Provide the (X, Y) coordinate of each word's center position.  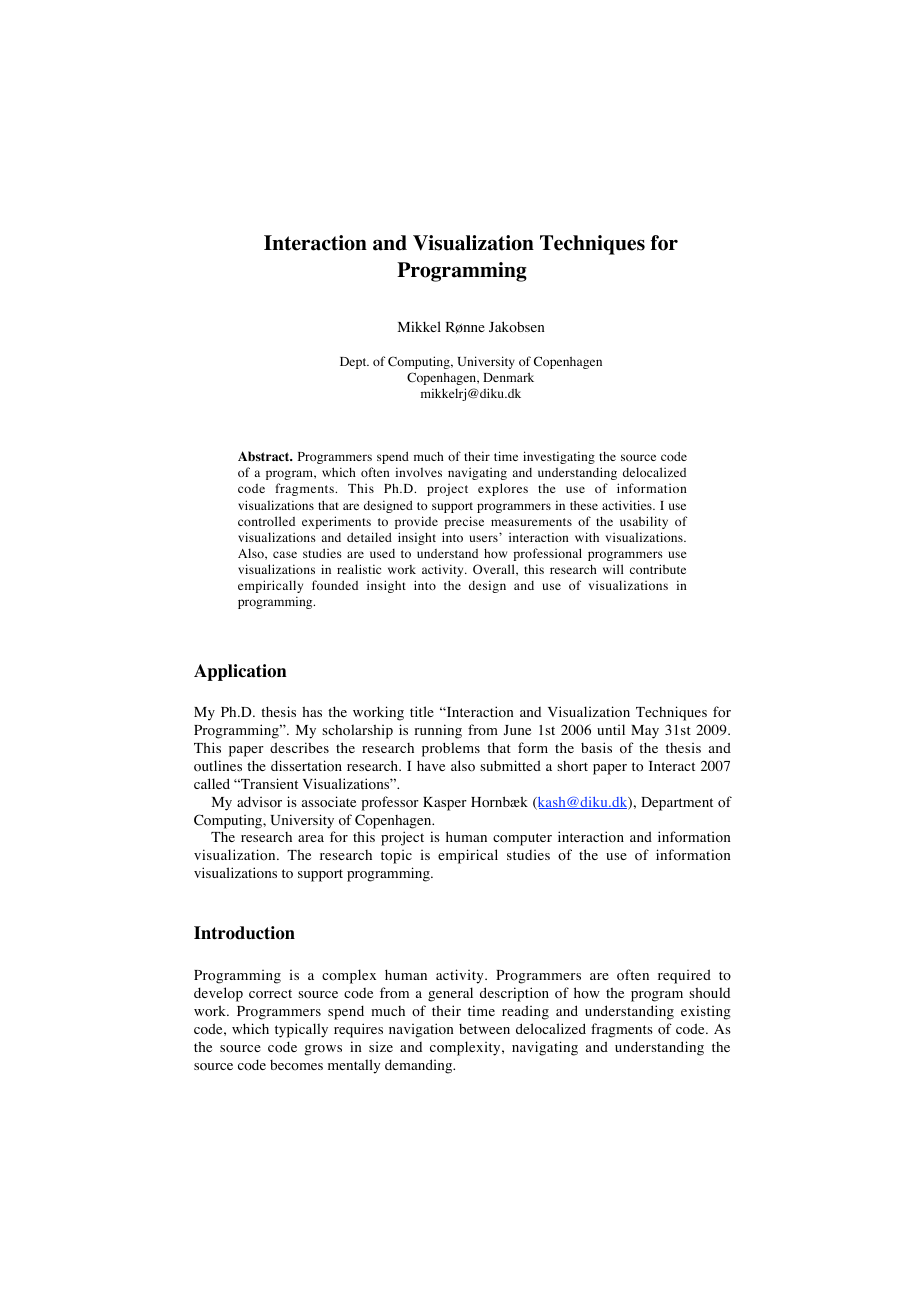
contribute (658, 569)
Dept (354, 363)
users (484, 537)
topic (396, 857)
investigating (559, 457)
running (438, 731)
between (484, 1029)
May (645, 732)
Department (677, 804)
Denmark (508, 377)
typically (301, 1030)
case (285, 554)
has (312, 711)
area (311, 838)
